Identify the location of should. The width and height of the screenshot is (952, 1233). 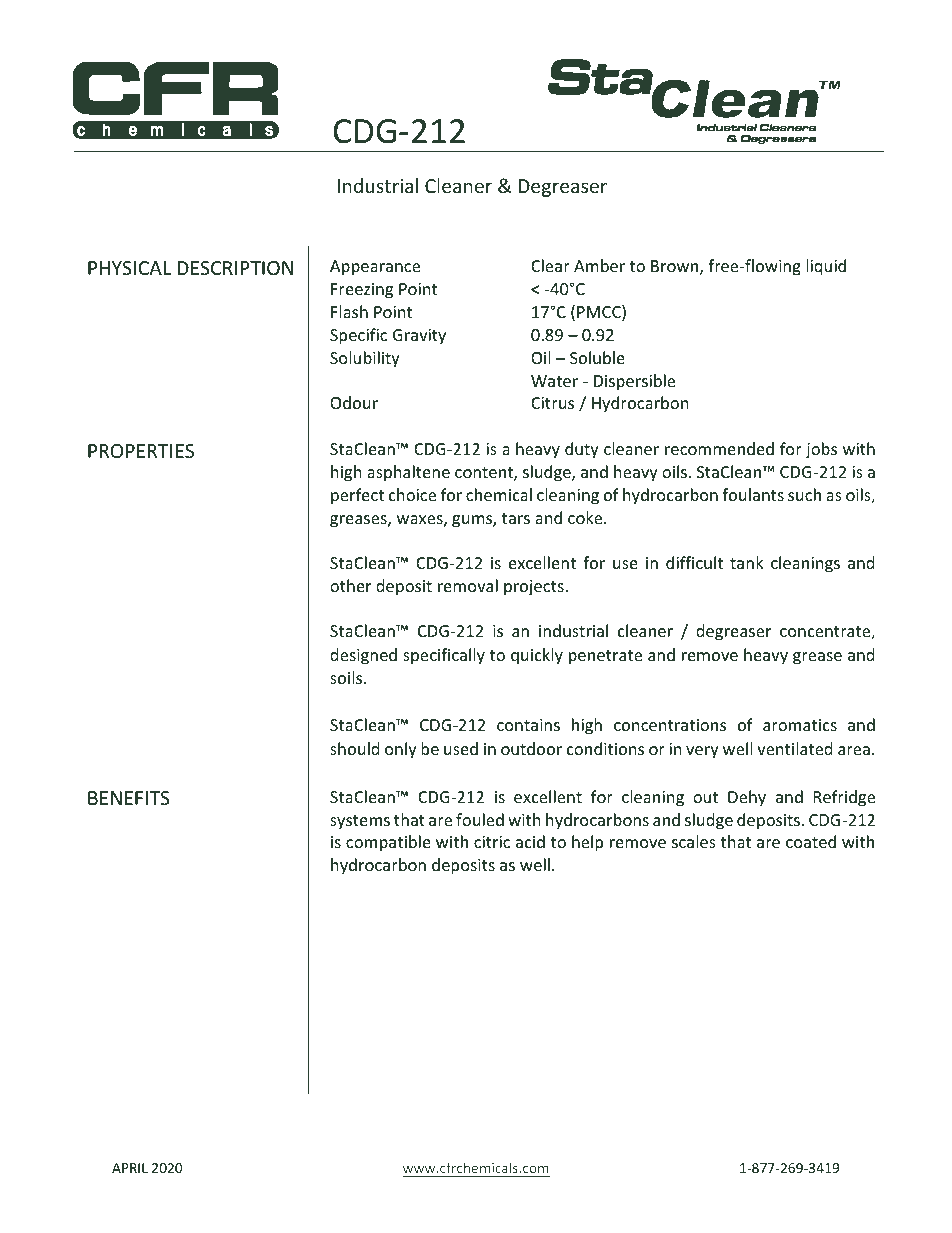
(354, 748).
